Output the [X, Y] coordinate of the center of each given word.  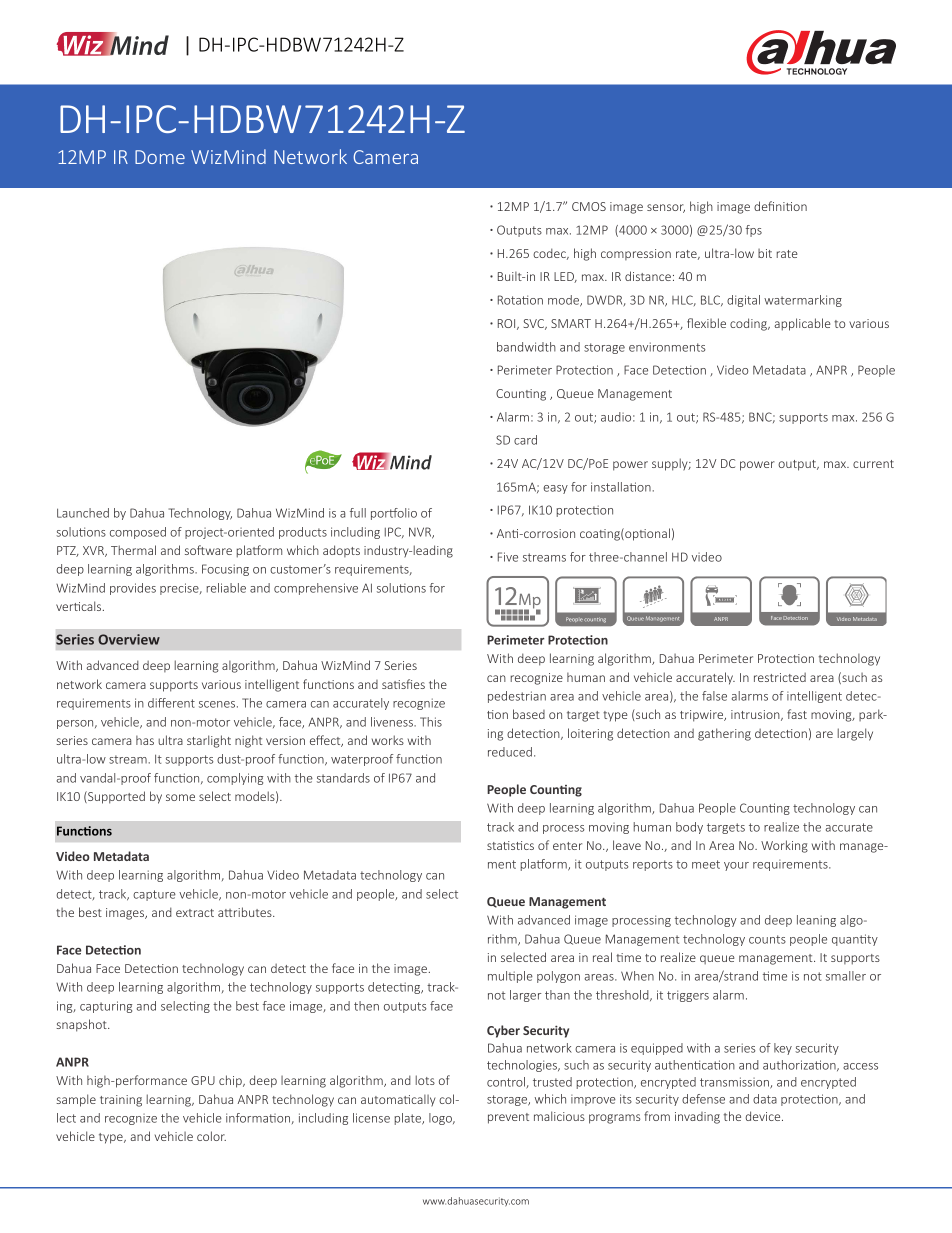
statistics [510, 845]
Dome [160, 157]
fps [754, 231]
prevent [508, 1118]
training [121, 1101]
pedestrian [517, 697]
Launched [83, 513]
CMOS [589, 206]
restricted [780, 677]
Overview [129, 639]
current [873, 464]
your [736, 866]
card [525, 440]
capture [154, 895]
